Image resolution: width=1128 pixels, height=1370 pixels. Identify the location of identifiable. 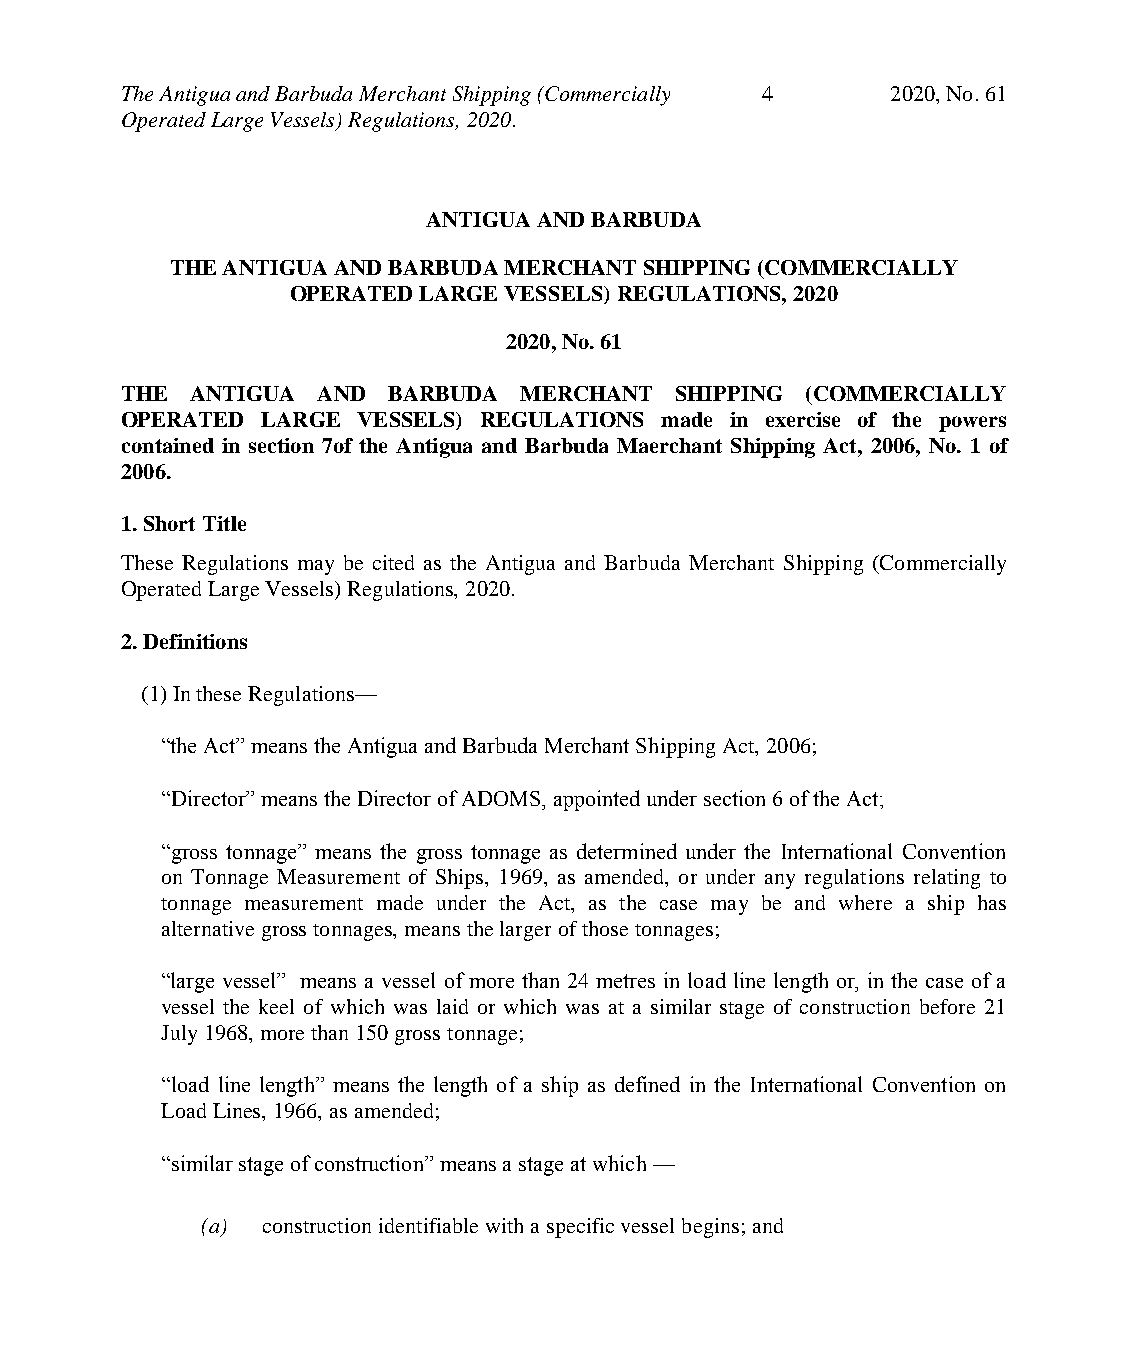
(428, 1225).
